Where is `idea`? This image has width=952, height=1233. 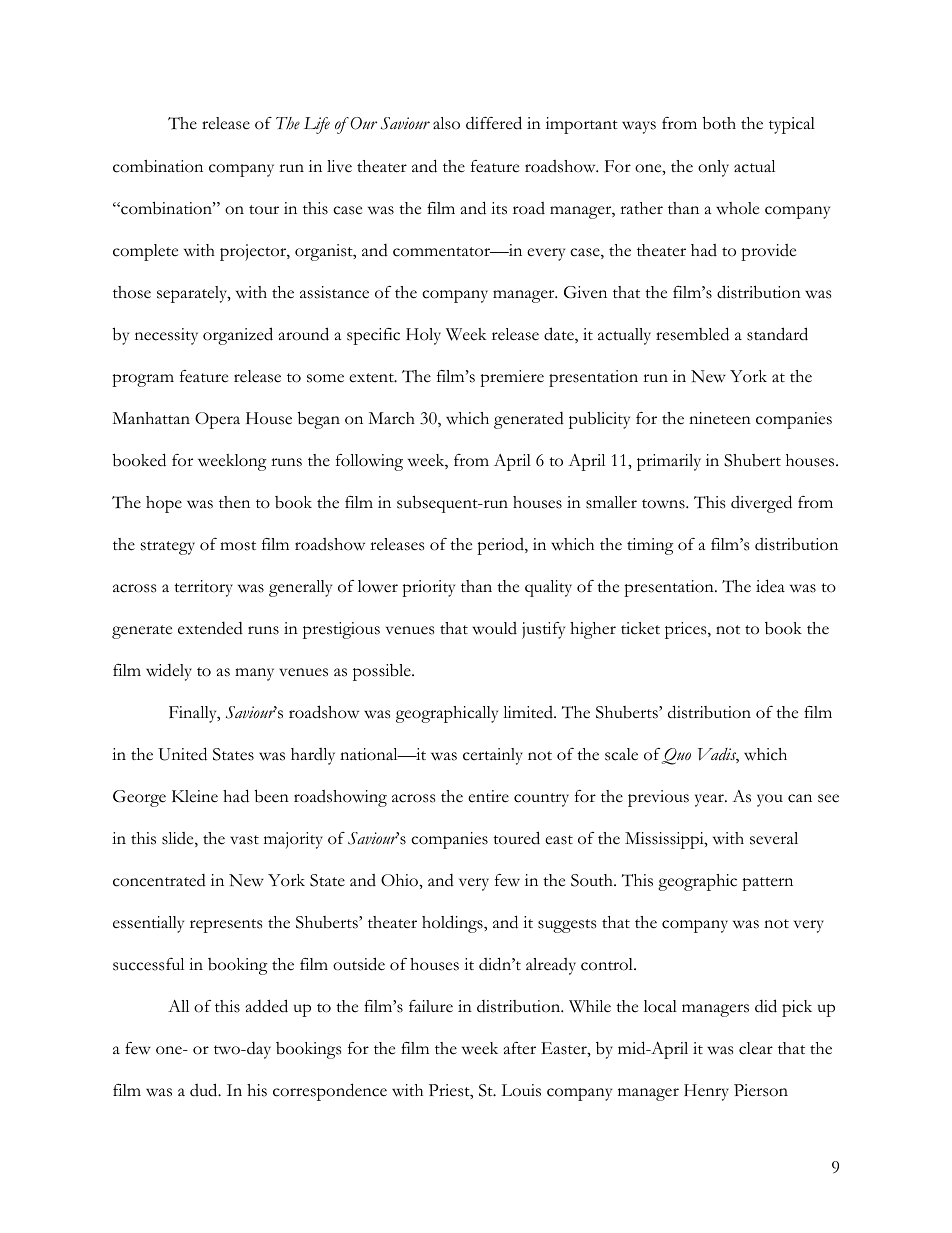 idea is located at coordinates (770, 586).
